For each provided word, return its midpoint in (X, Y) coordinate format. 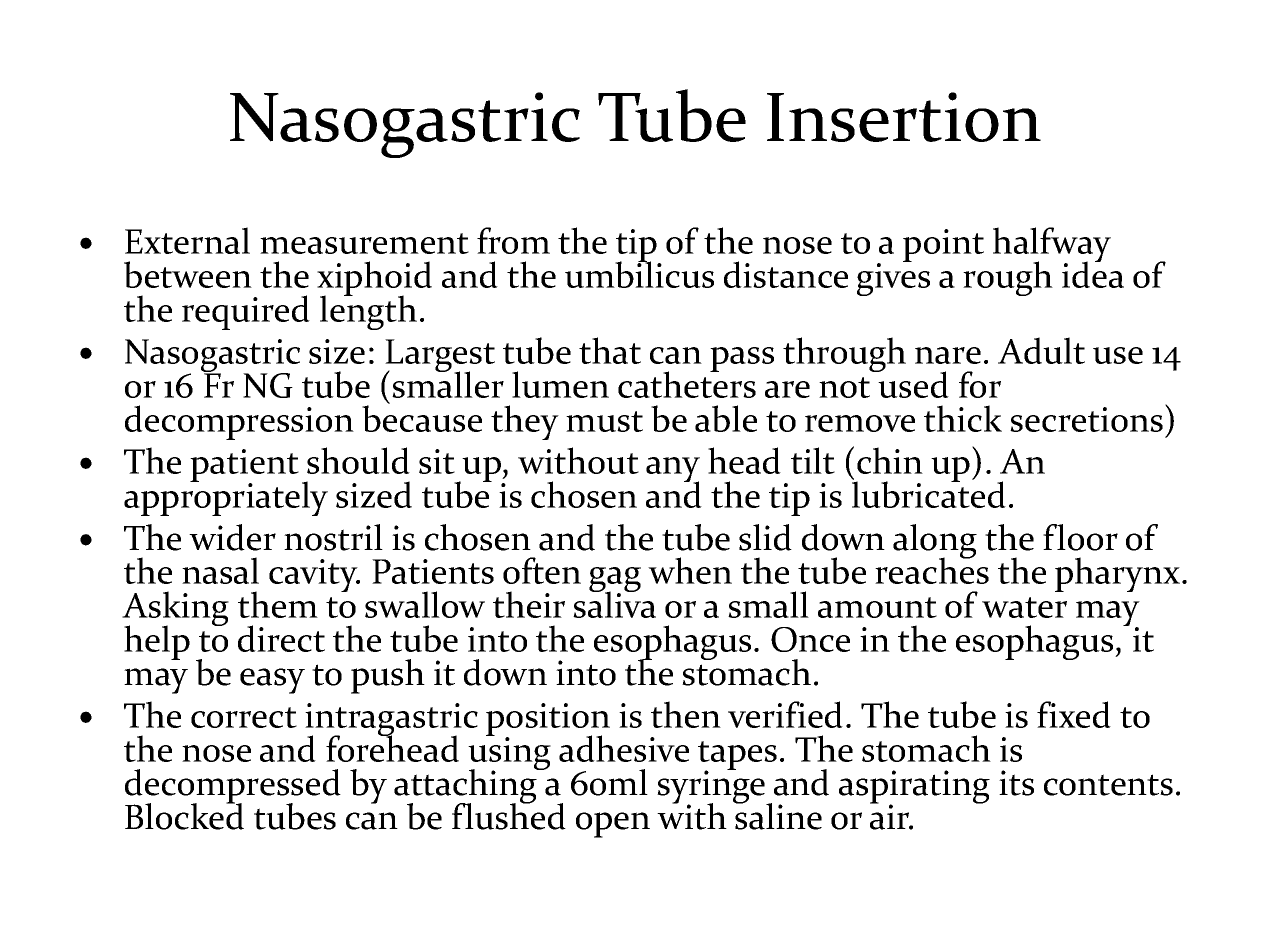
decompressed (233, 787)
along (935, 542)
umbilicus (639, 273)
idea (1093, 273)
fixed (1074, 714)
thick (963, 418)
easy (272, 681)
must (604, 421)
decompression (239, 422)
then (686, 714)
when (690, 570)
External (187, 240)
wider (232, 537)
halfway (1052, 246)
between (188, 274)
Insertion (904, 117)
